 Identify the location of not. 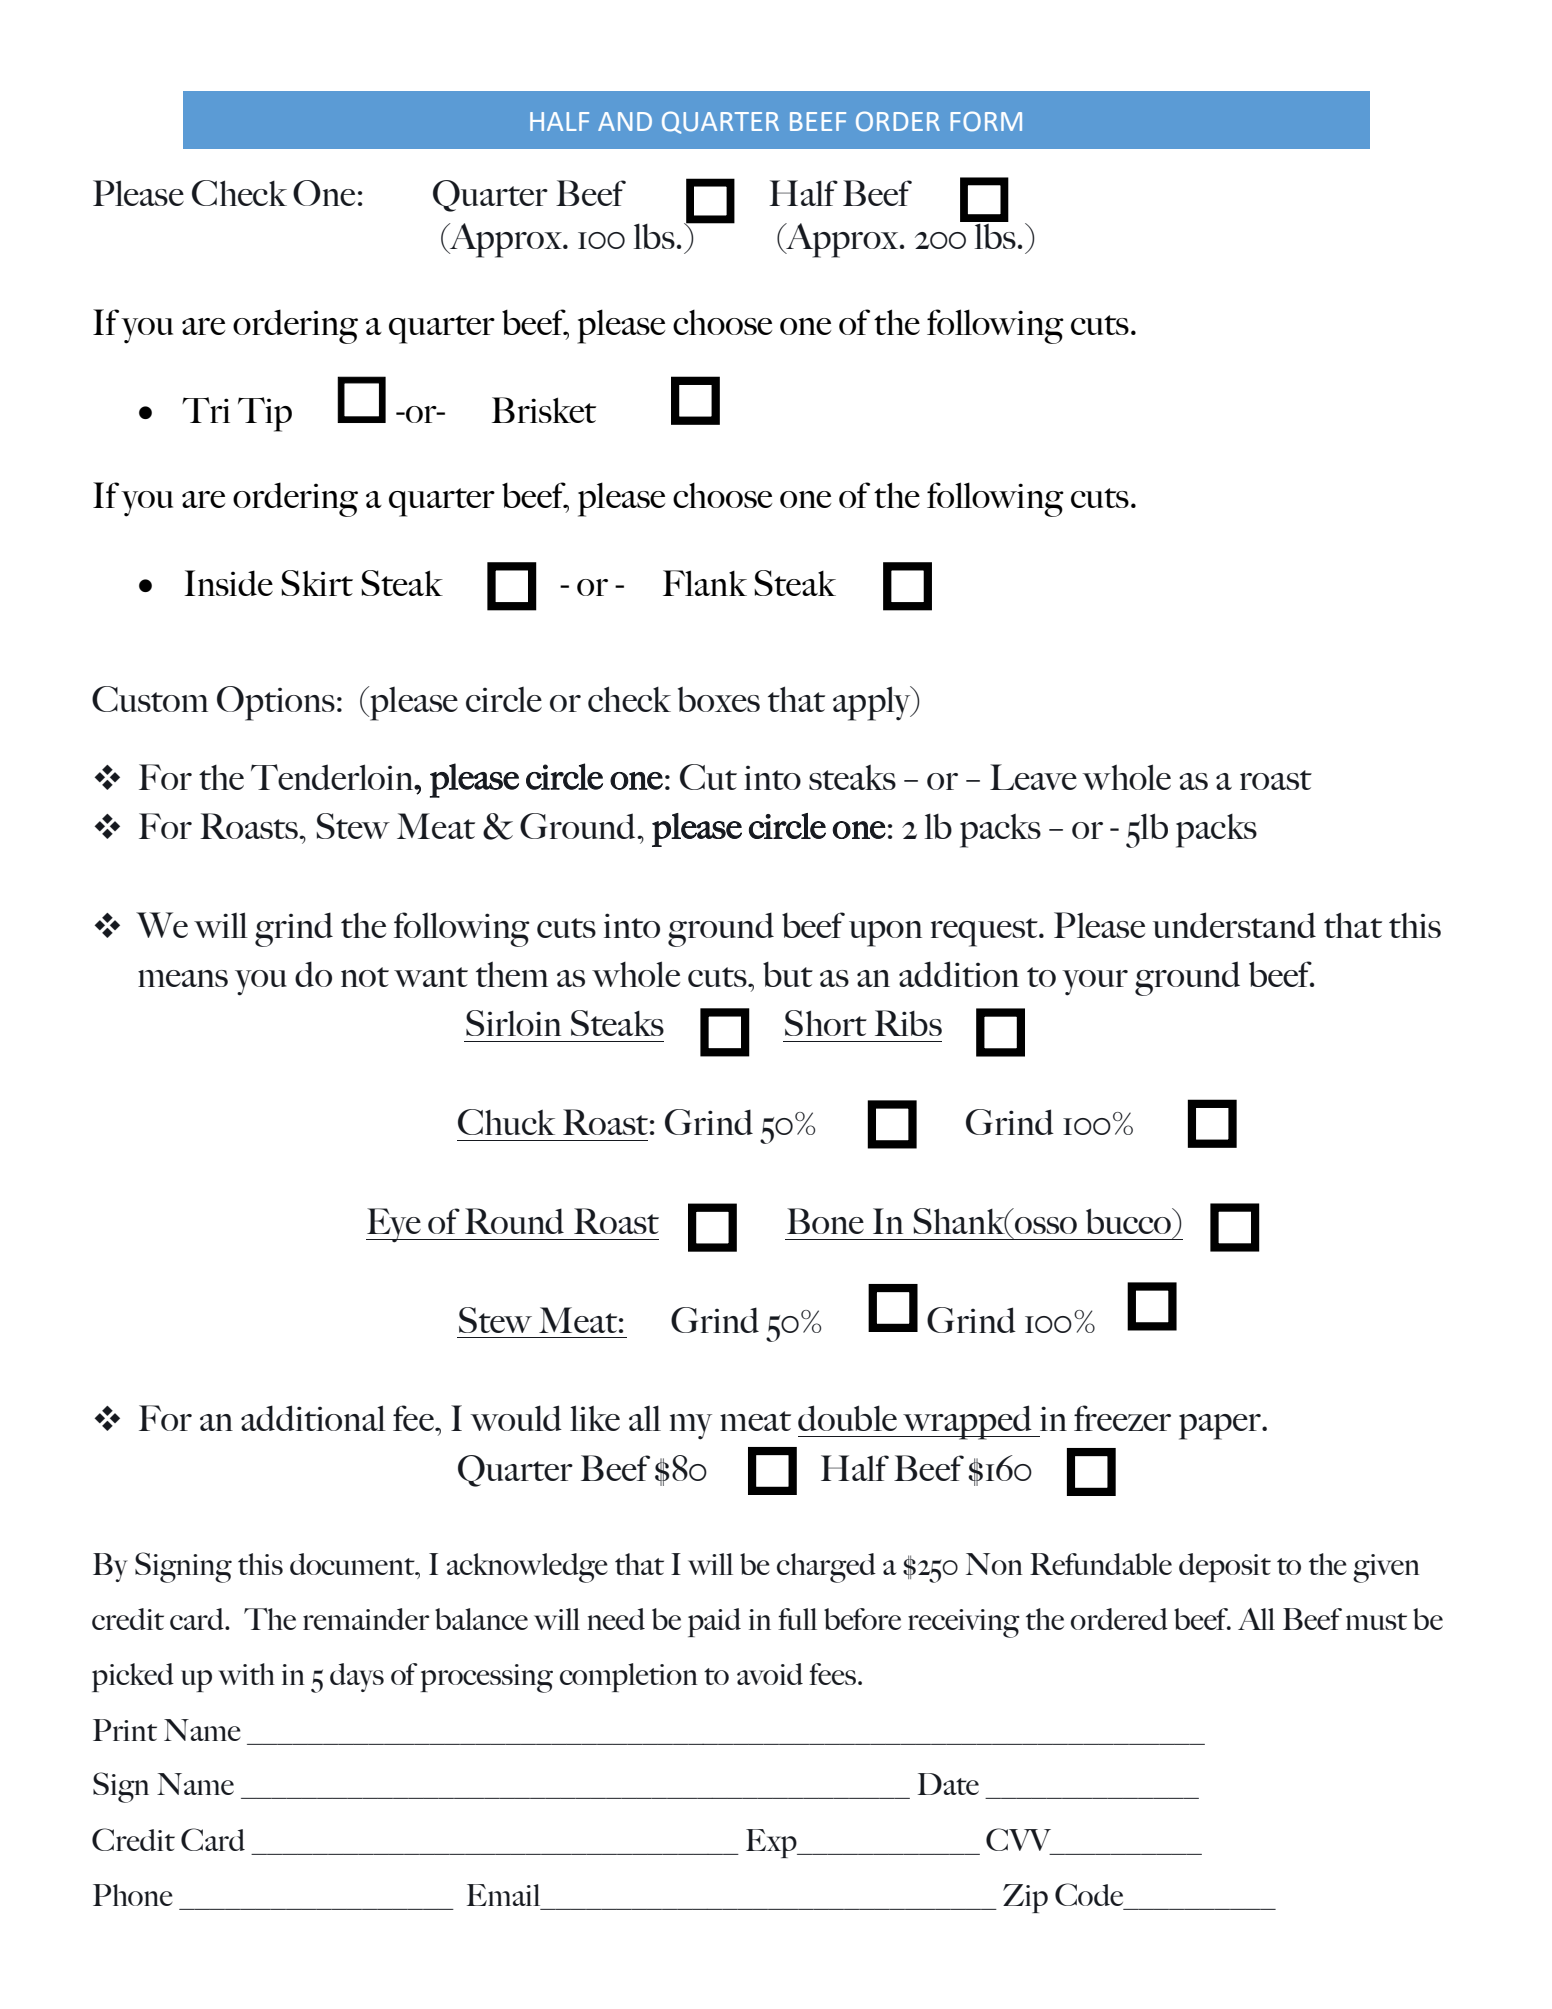
(365, 977).
